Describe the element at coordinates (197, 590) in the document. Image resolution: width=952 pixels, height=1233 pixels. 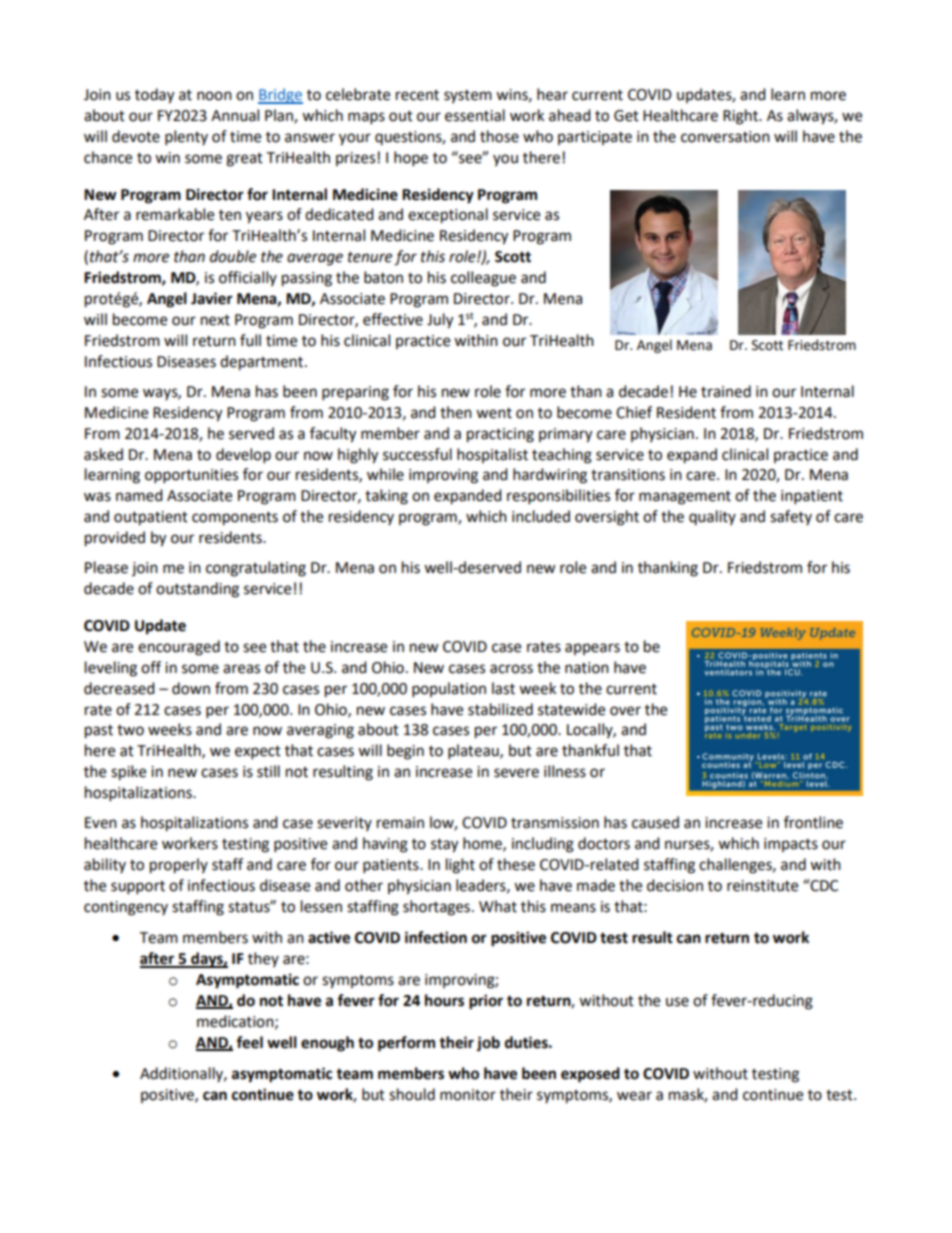
I see `outstanding` at that location.
